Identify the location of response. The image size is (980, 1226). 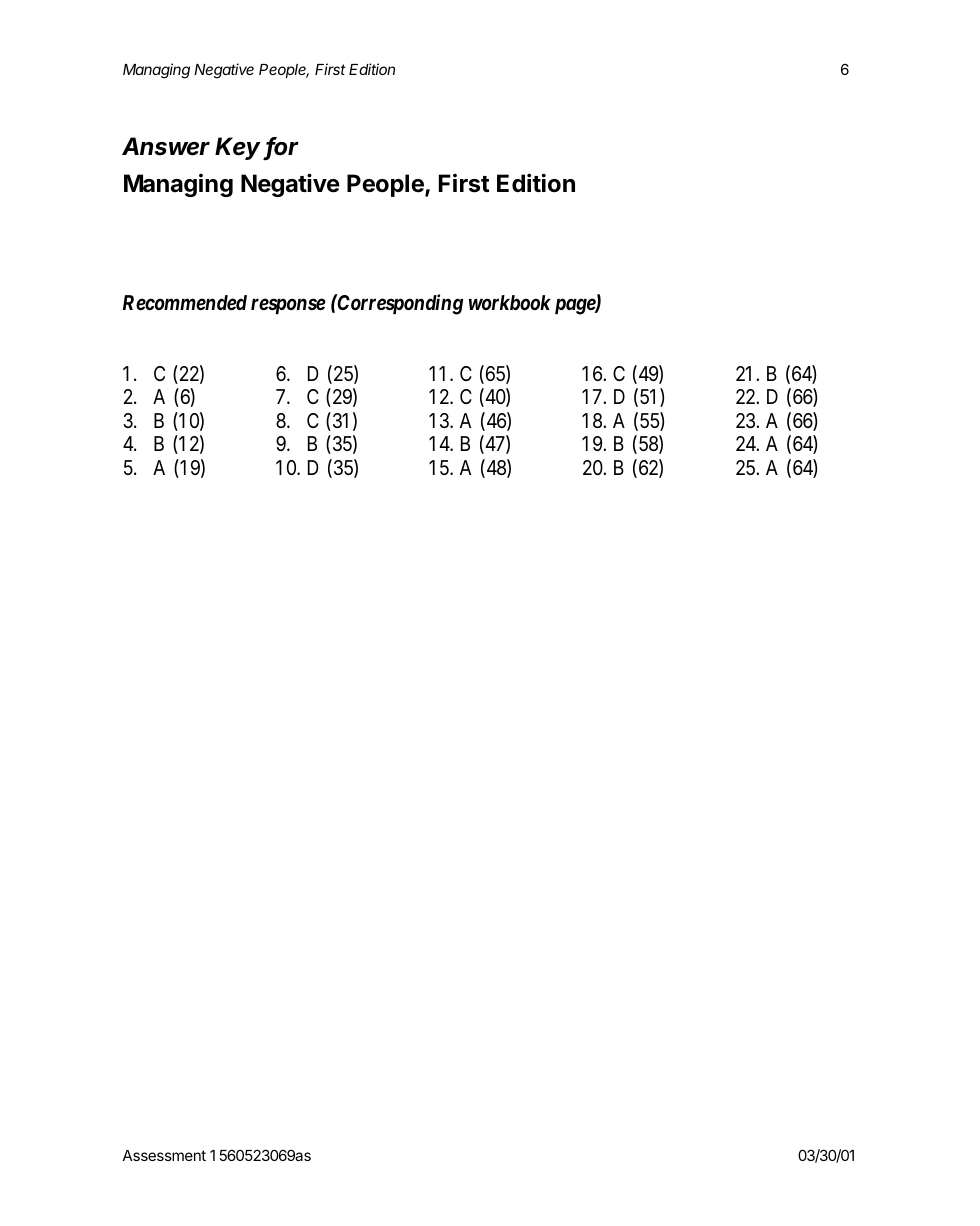
(288, 306).
